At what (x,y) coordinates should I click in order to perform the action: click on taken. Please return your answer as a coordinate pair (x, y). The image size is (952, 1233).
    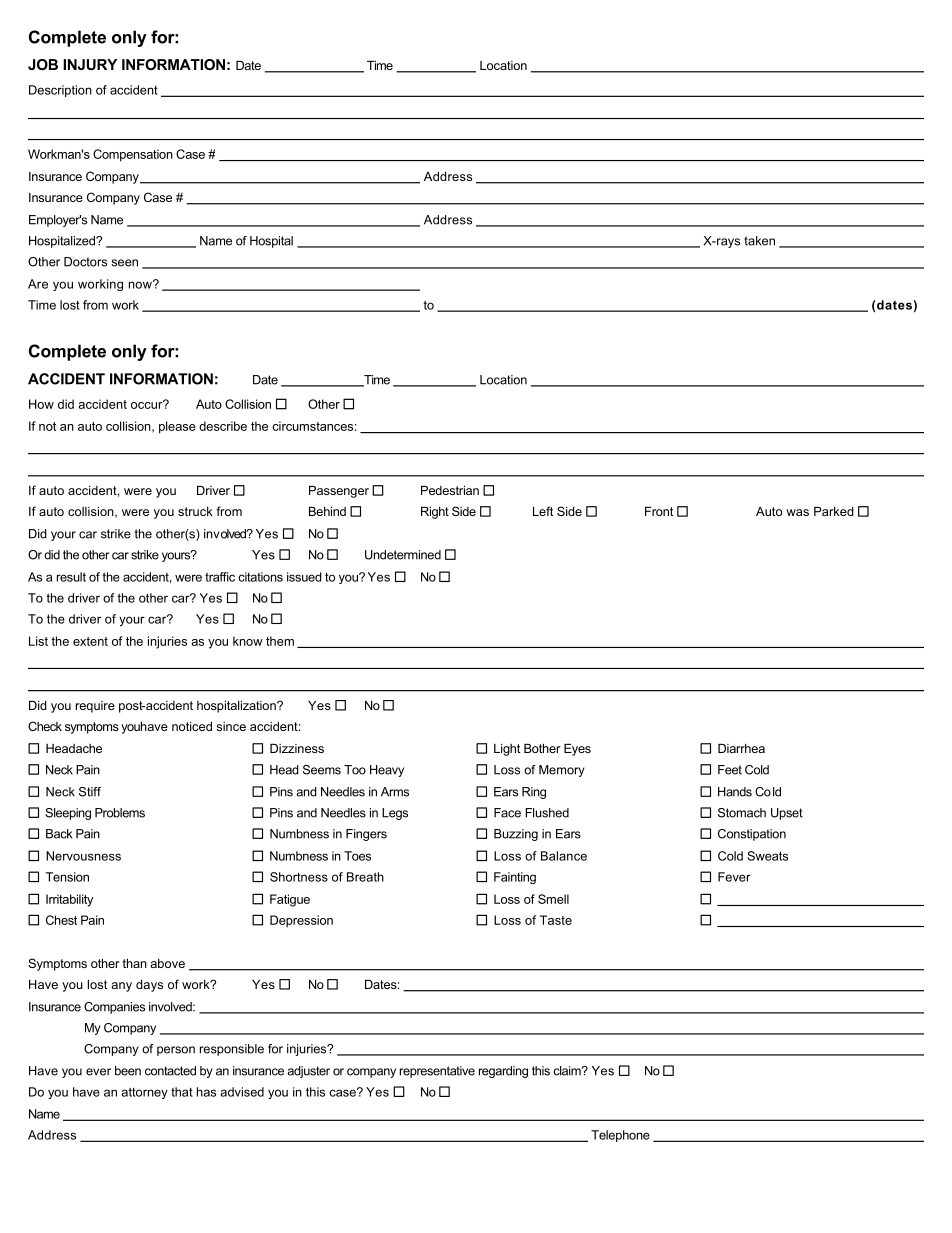
    Looking at the image, I should click on (759, 241).
